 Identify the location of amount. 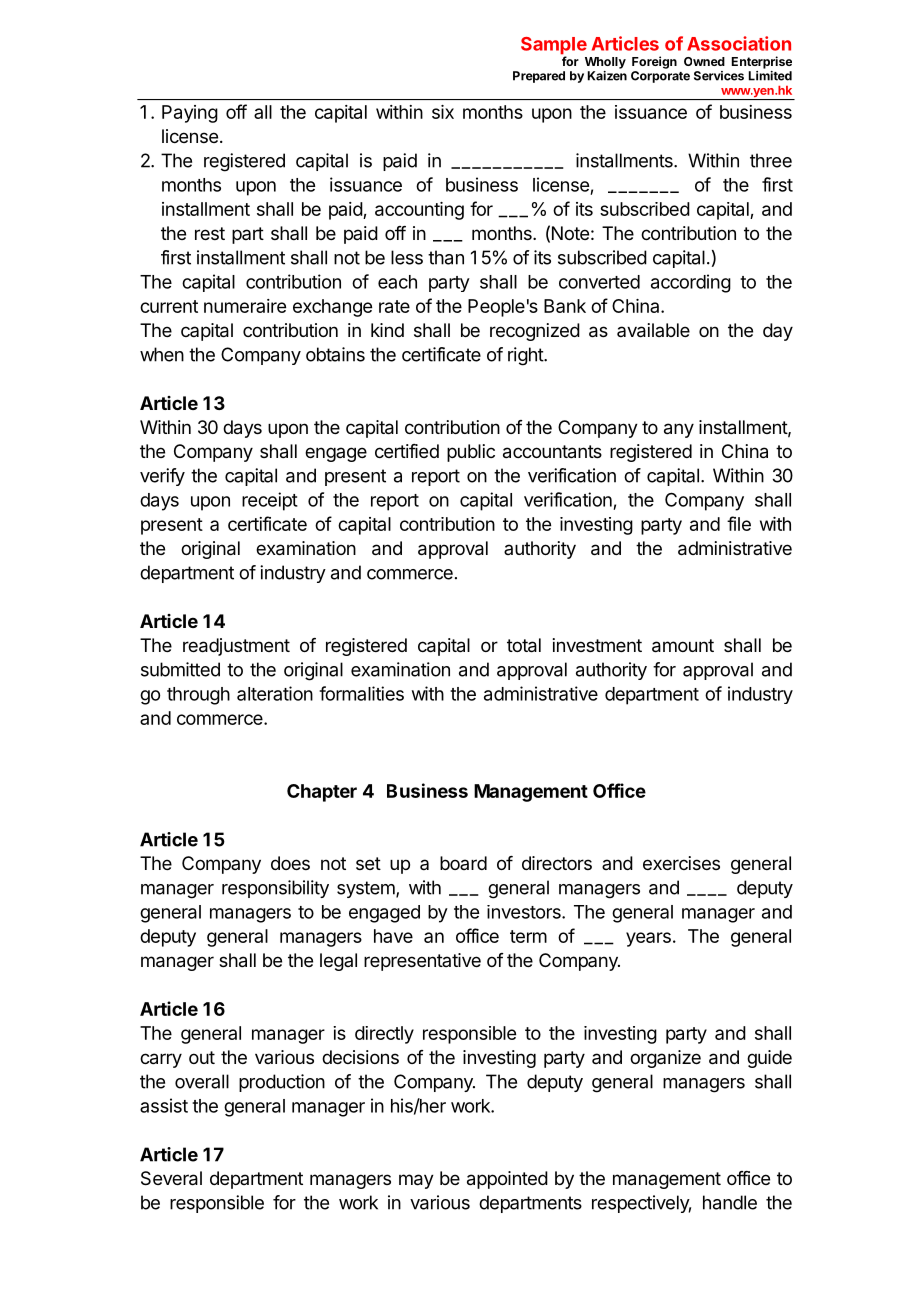
(683, 646).
